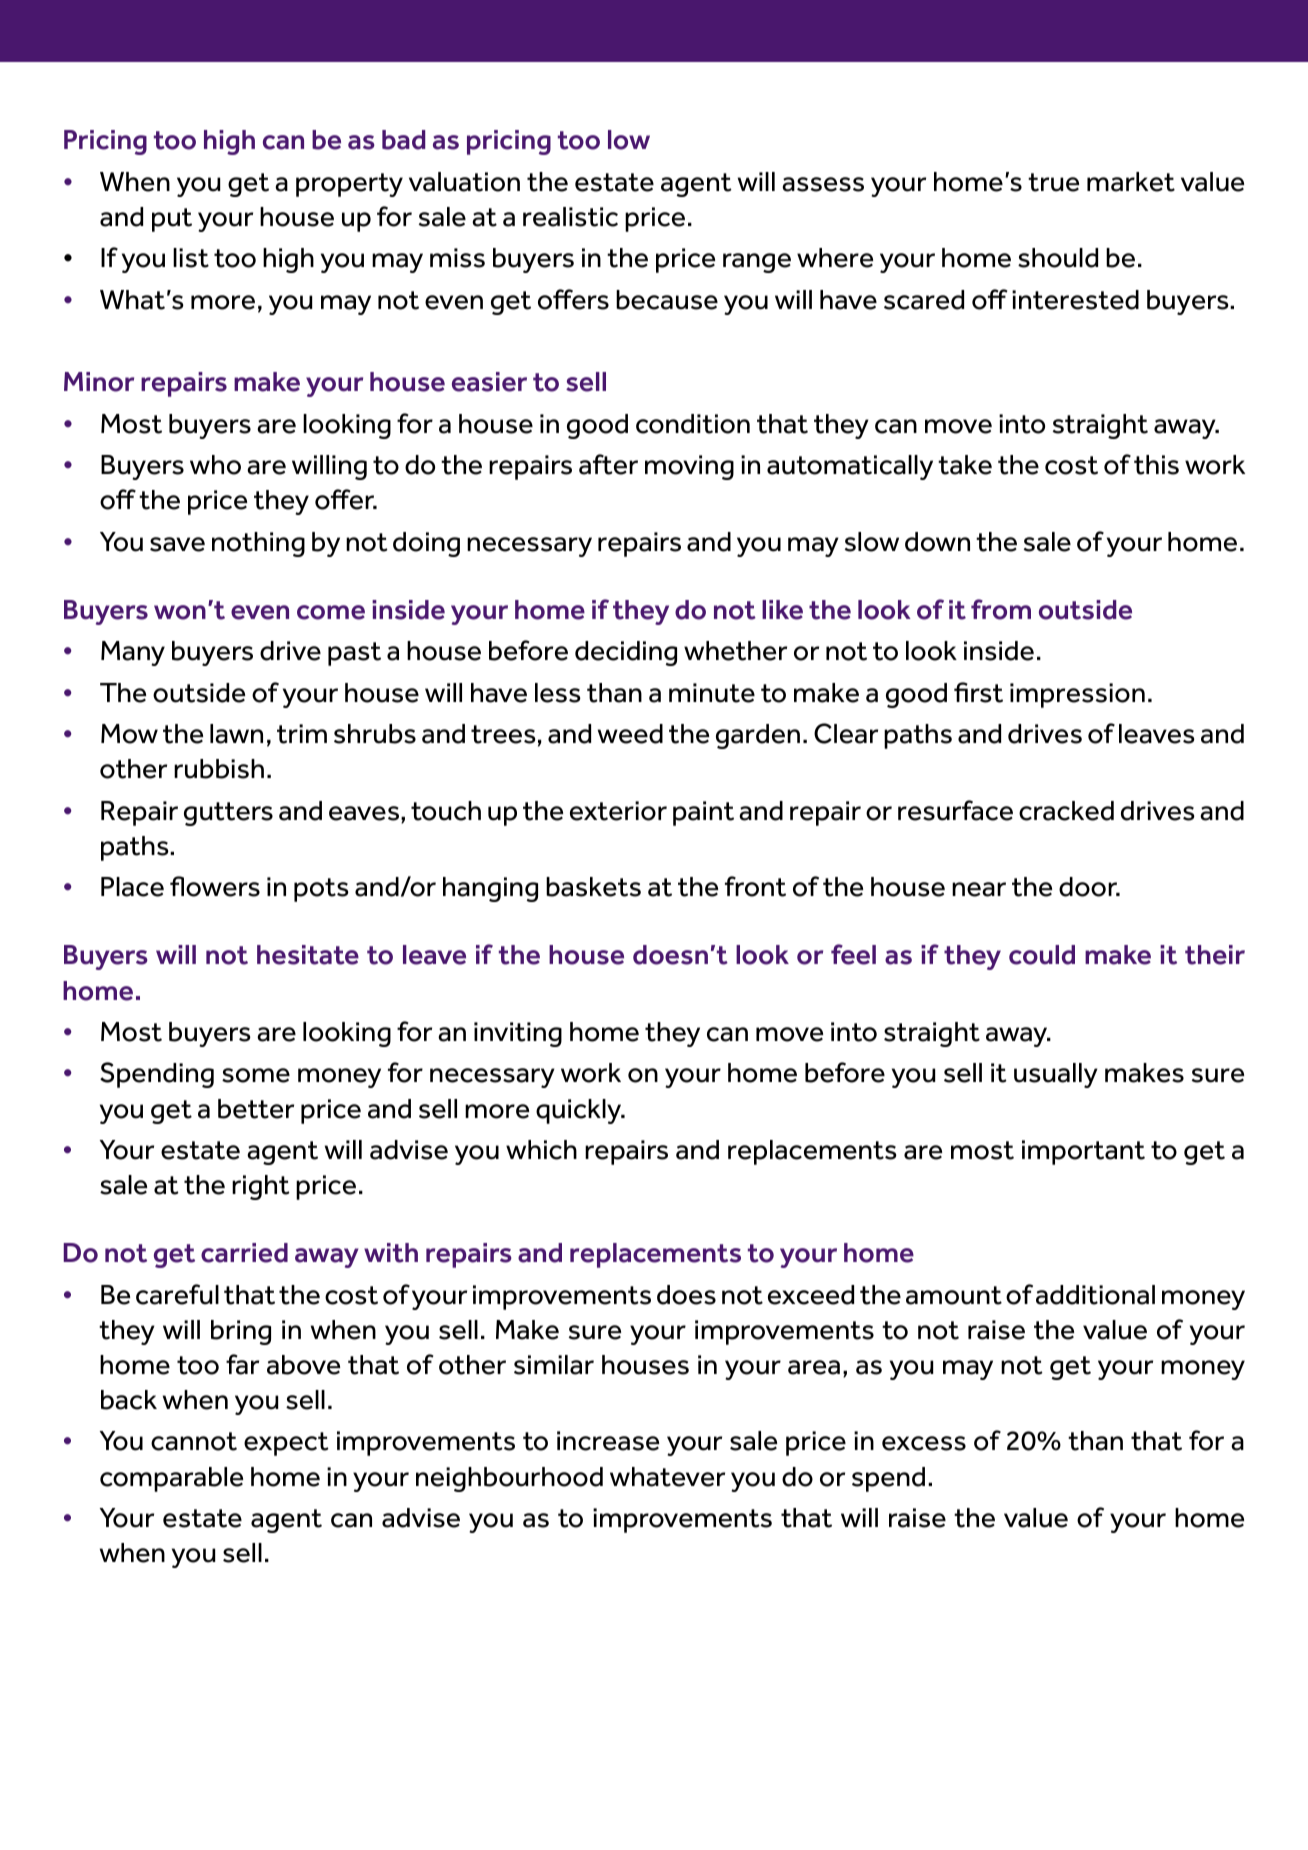  Describe the element at coordinates (1053, 182) in the screenshot. I see `true` at that location.
